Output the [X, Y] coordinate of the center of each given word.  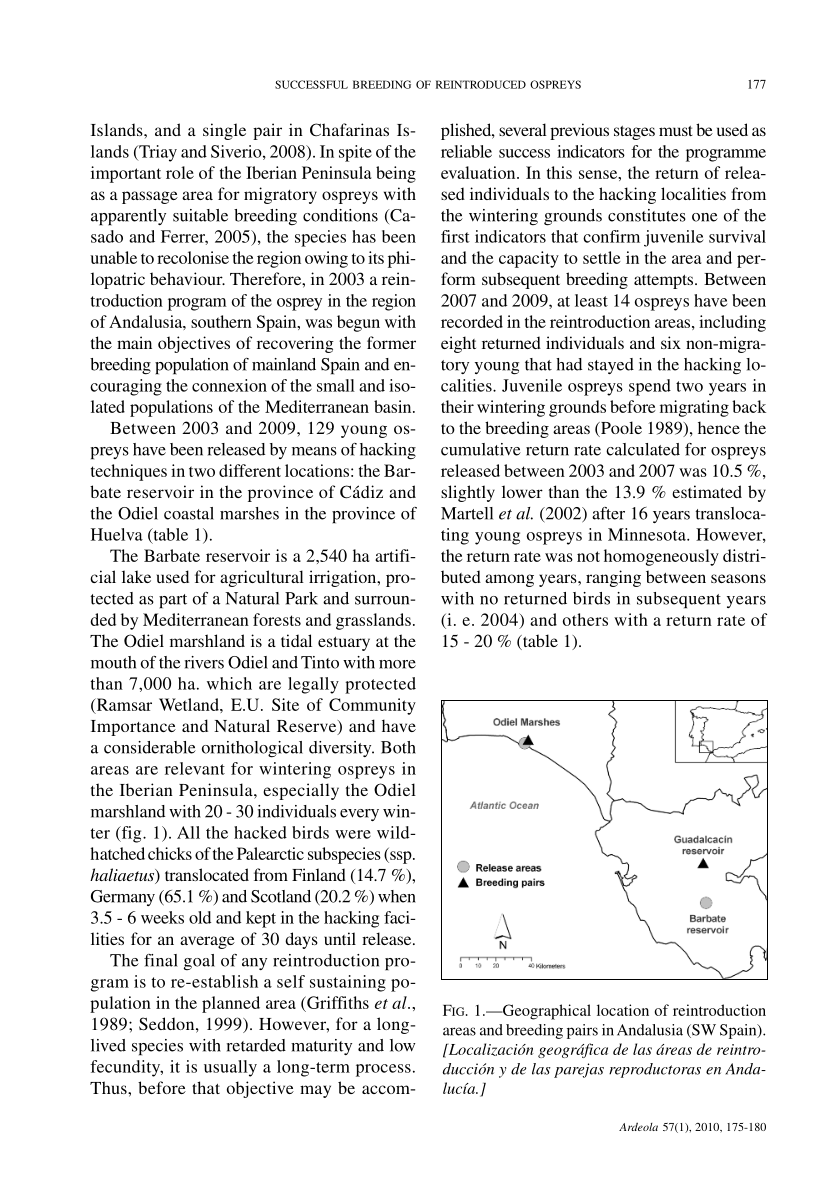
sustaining [348, 983]
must [676, 131]
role [180, 172]
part [173, 601]
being [396, 174]
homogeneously [661, 557]
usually [230, 1068]
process [383, 1070]
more [397, 664]
